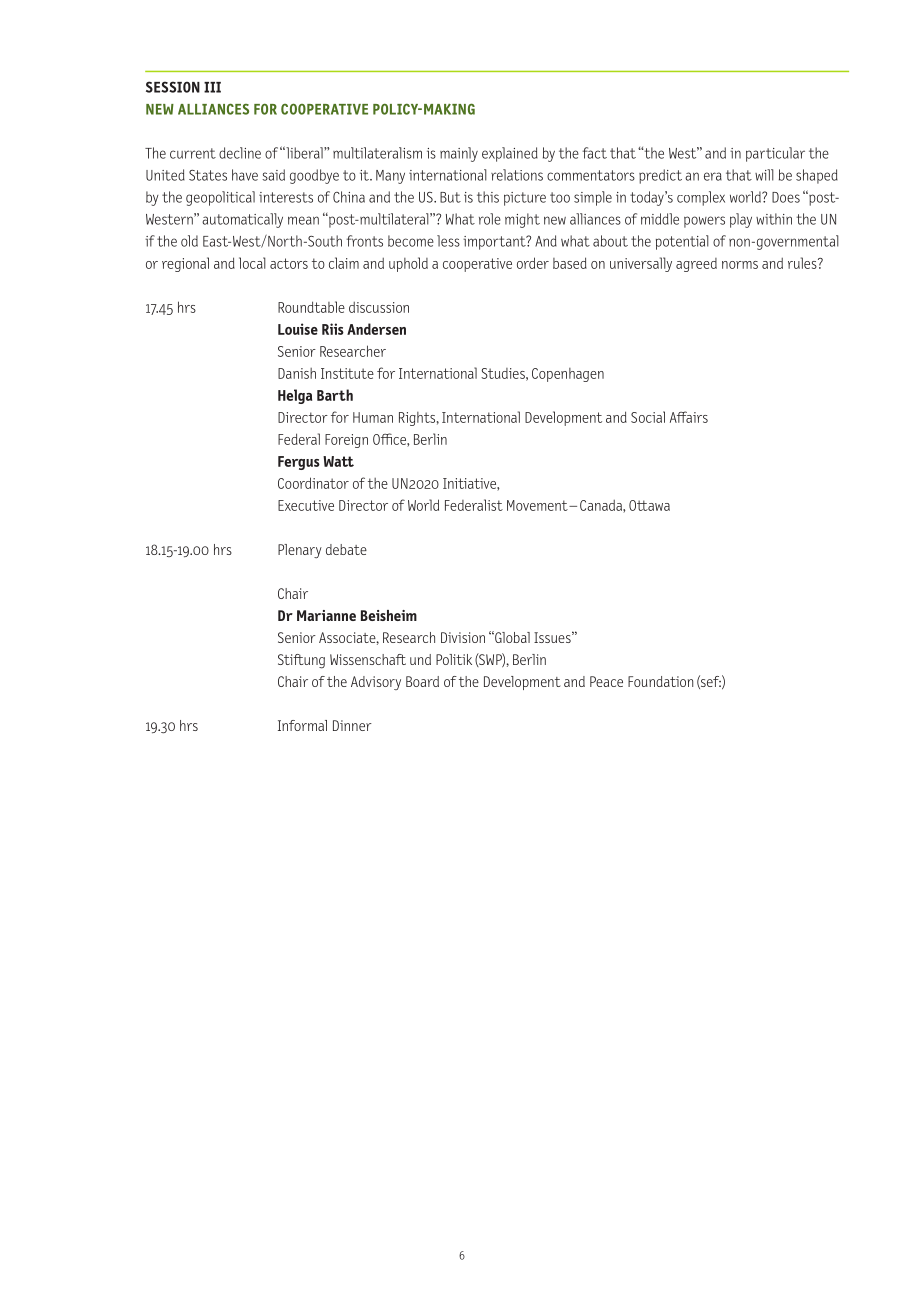 Image resolution: width=924 pixels, height=1308 pixels. What do you see at coordinates (302, 725) in the page?
I see `Informal` at bounding box center [302, 725].
